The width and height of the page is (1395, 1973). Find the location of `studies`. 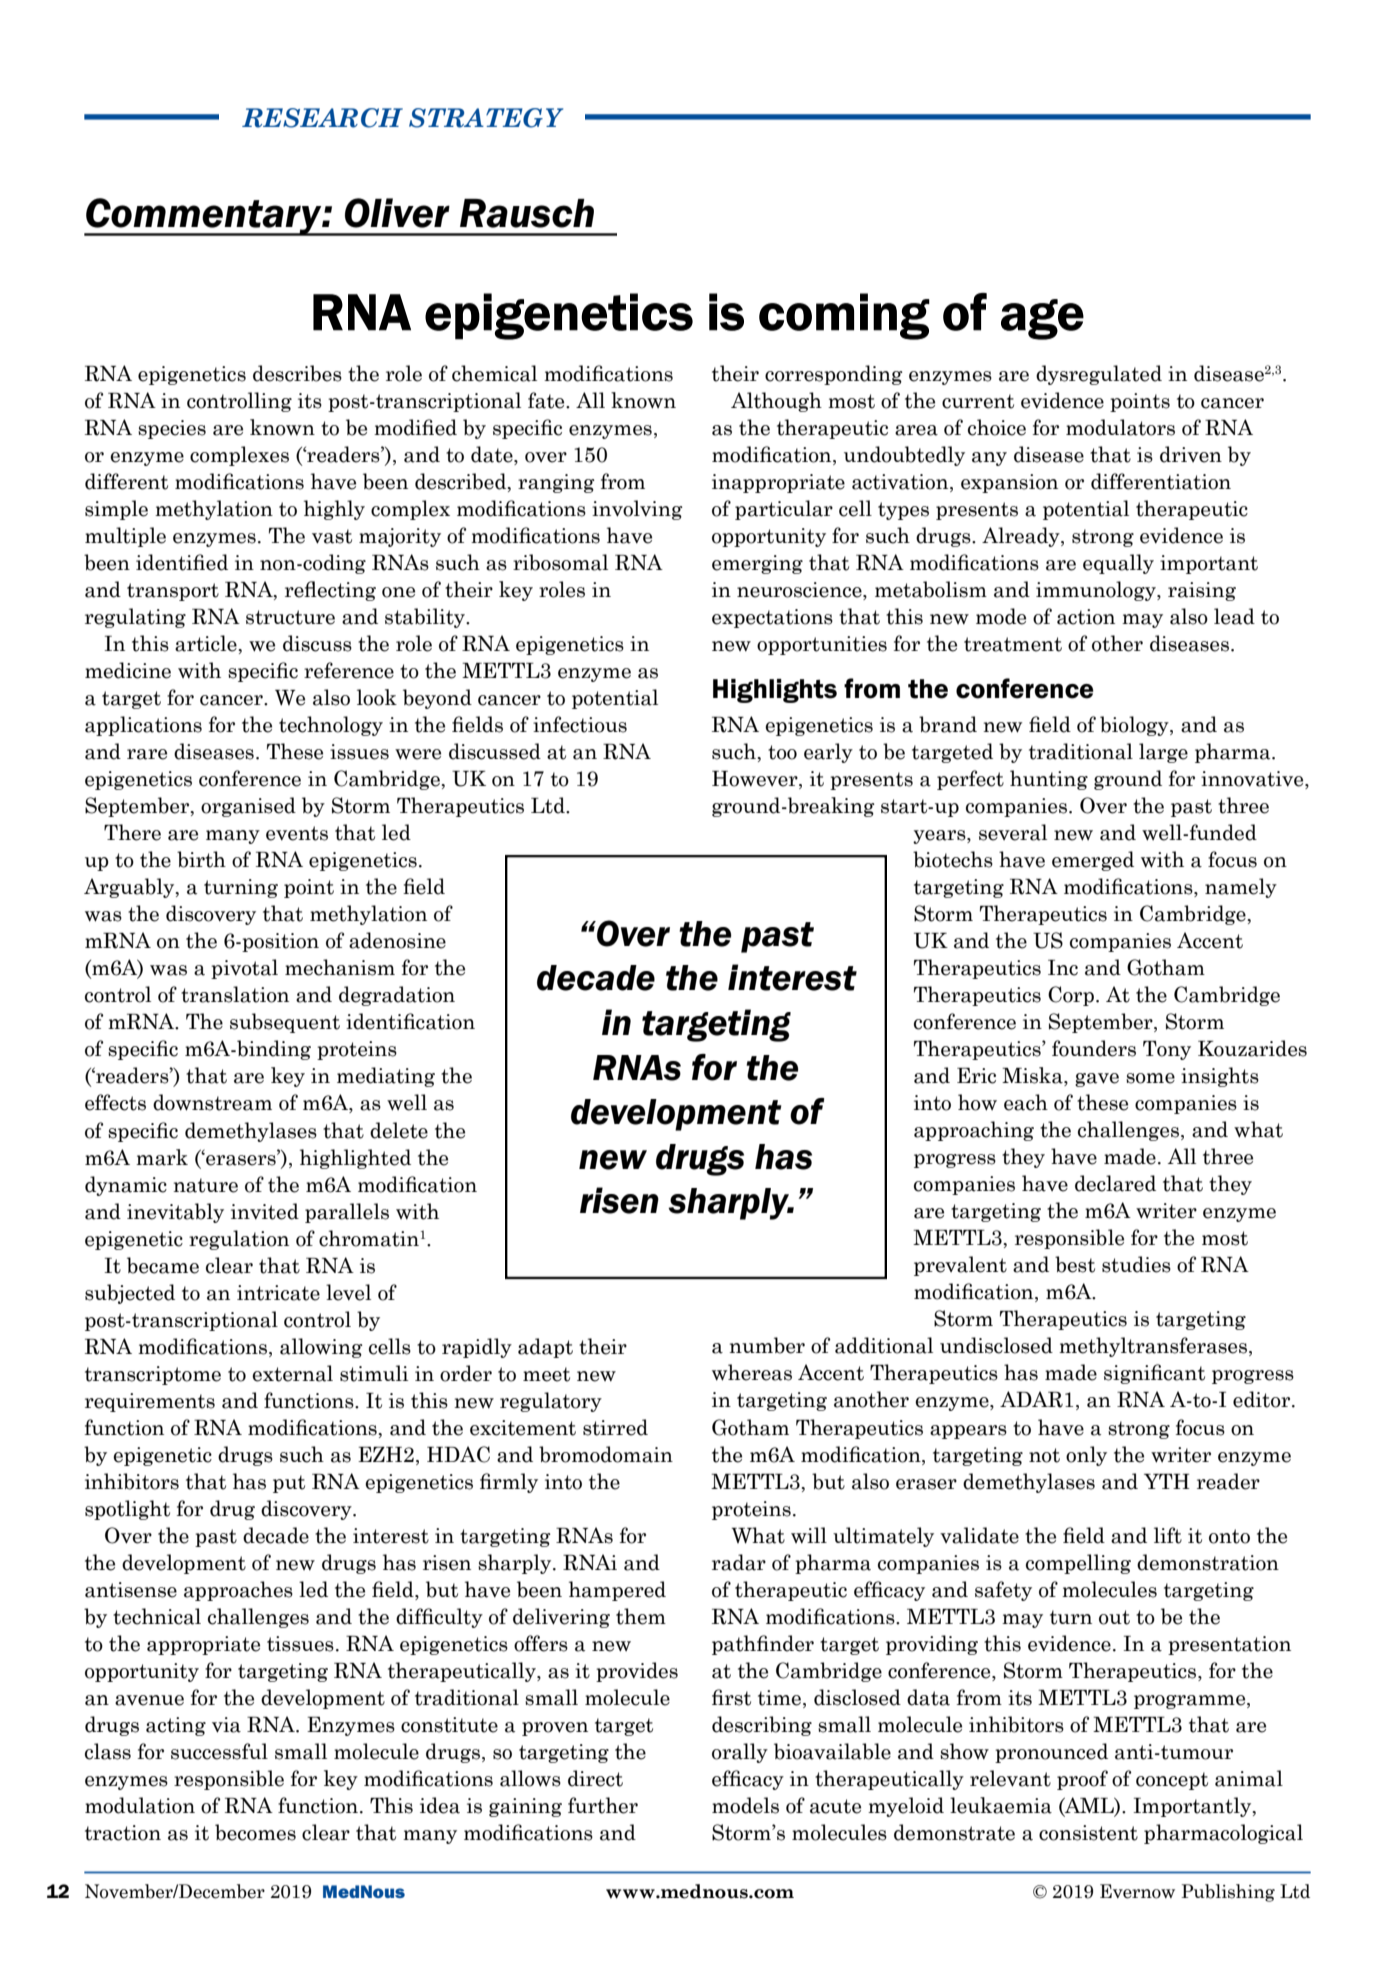

studies is located at coordinates (1136, 1264).
